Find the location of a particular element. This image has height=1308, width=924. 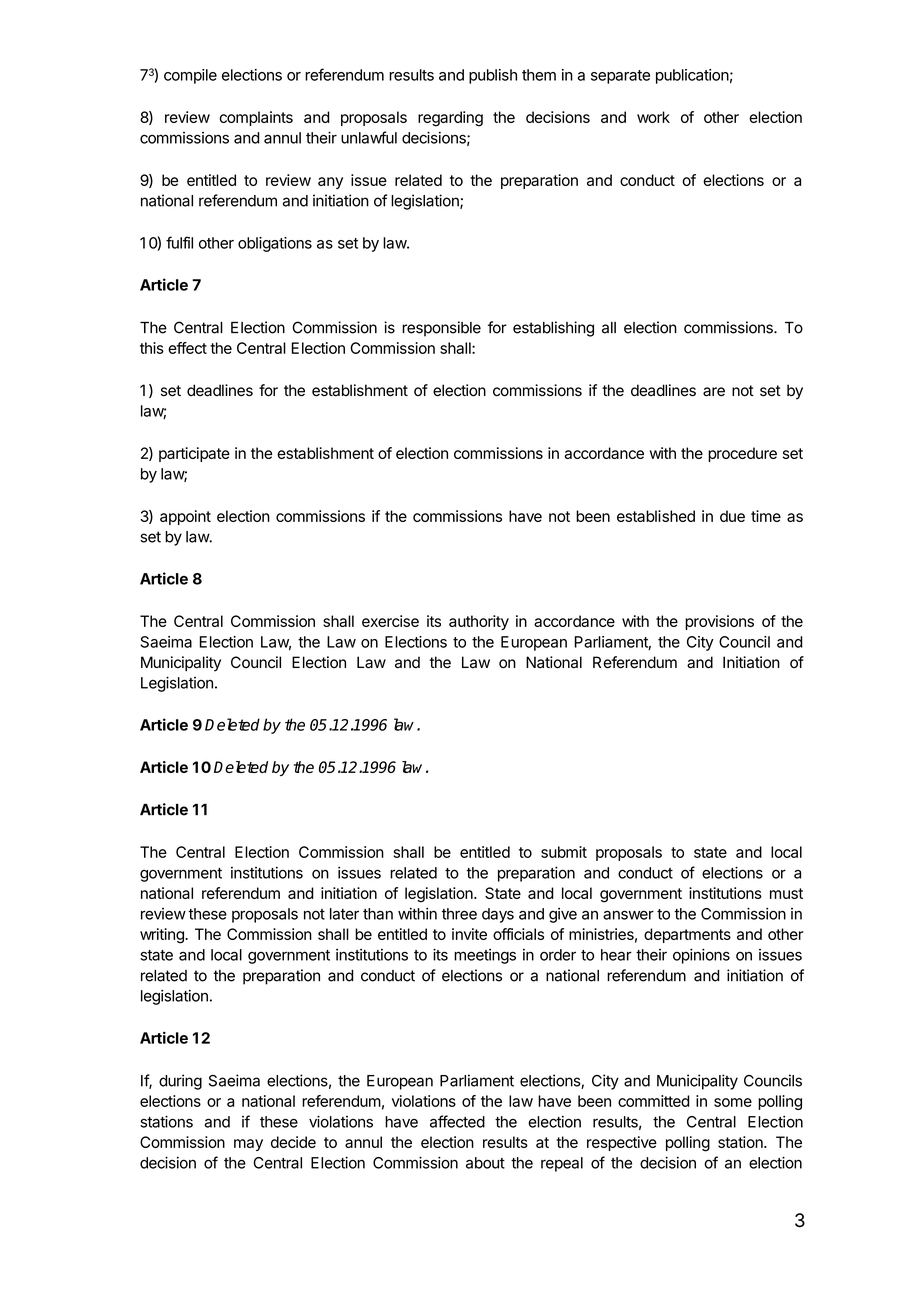

departments is located at coordinates (687, 935).
